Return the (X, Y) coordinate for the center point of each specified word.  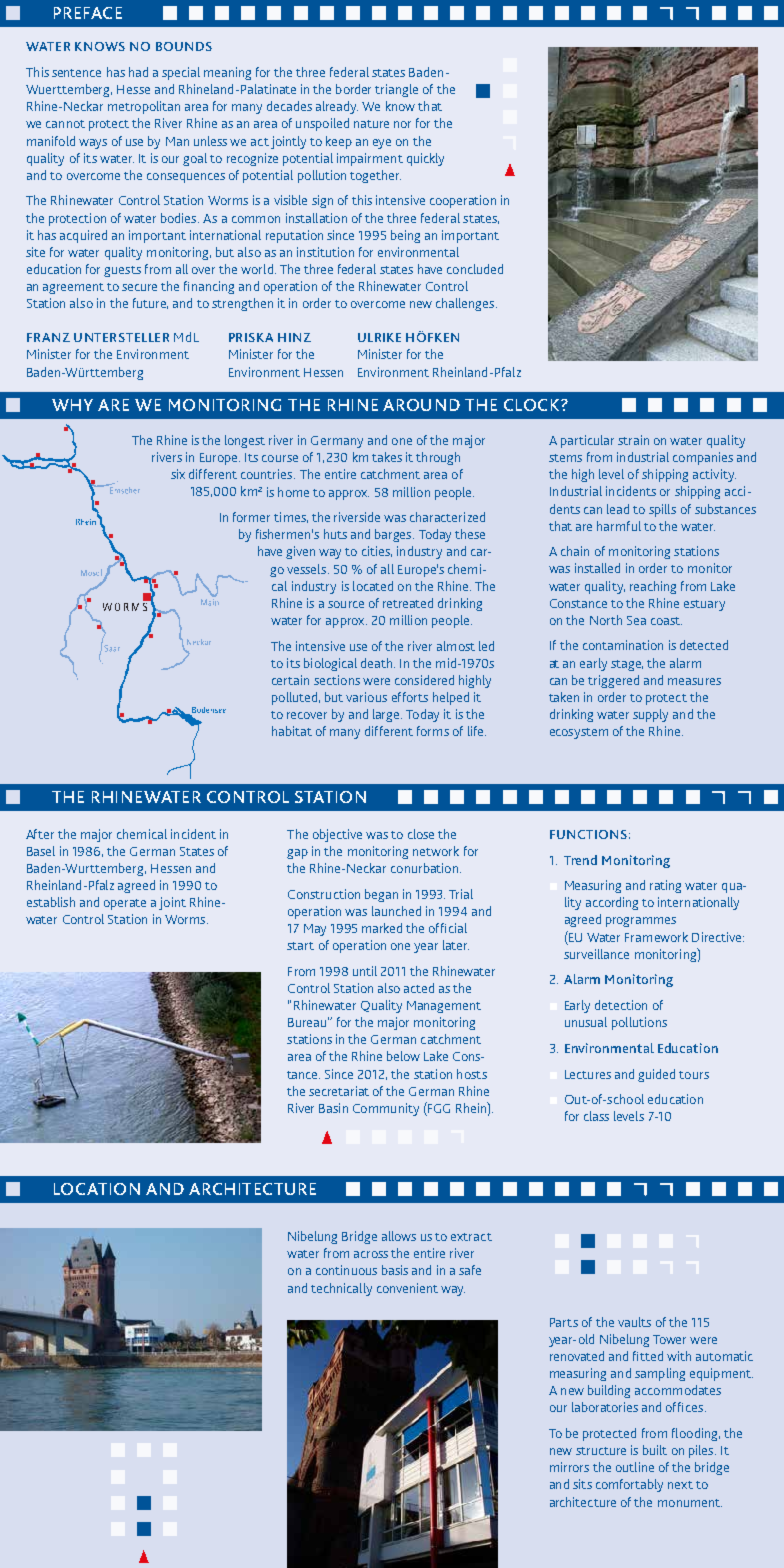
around (421, 405)
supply (650, 715)
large (387, 715)
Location (97, 1189)
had (138, 72)
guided (656, 1075)
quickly (425, 159)
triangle (396, 90)
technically (341, 1289)
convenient (407, 1288)
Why (72, 405)
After (40, 834)
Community (386, 1109)
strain (633, 440)
